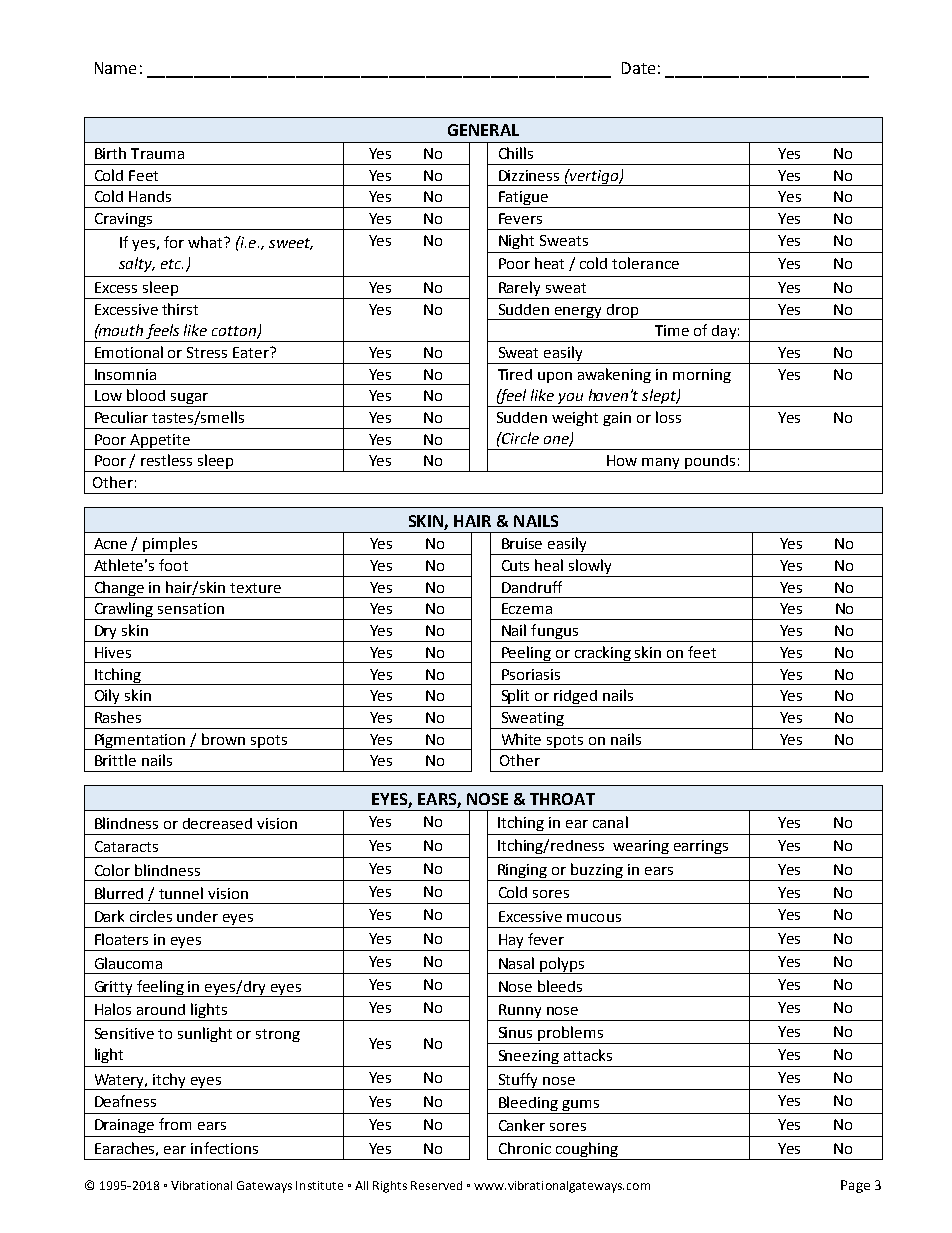 This screenshot has width=952, height=1233. I want to click on Date, so click(638, 68).
